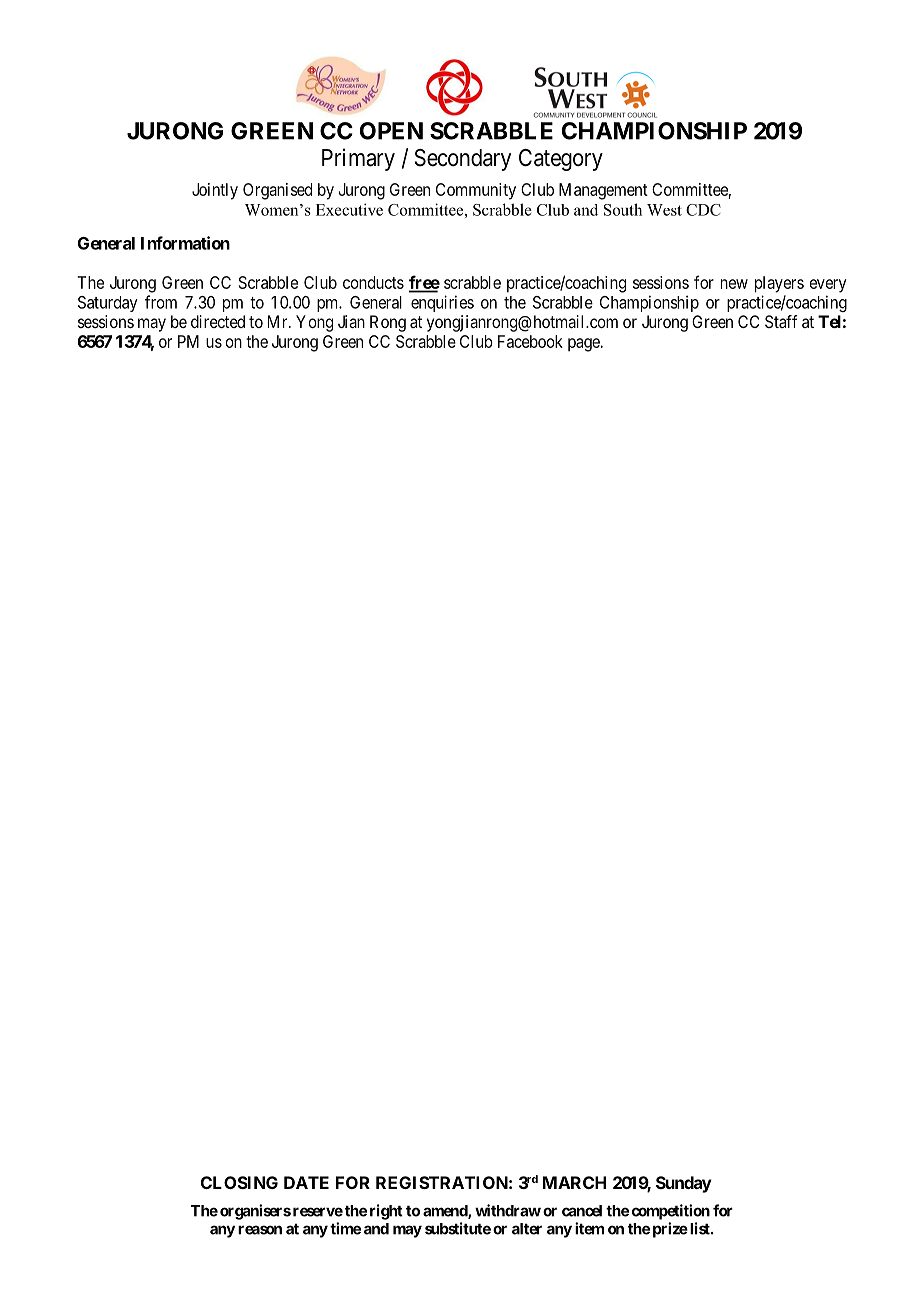 The width and height of the image is (924, 1308). I want to click on CLOSING, so click(239, 1182).
